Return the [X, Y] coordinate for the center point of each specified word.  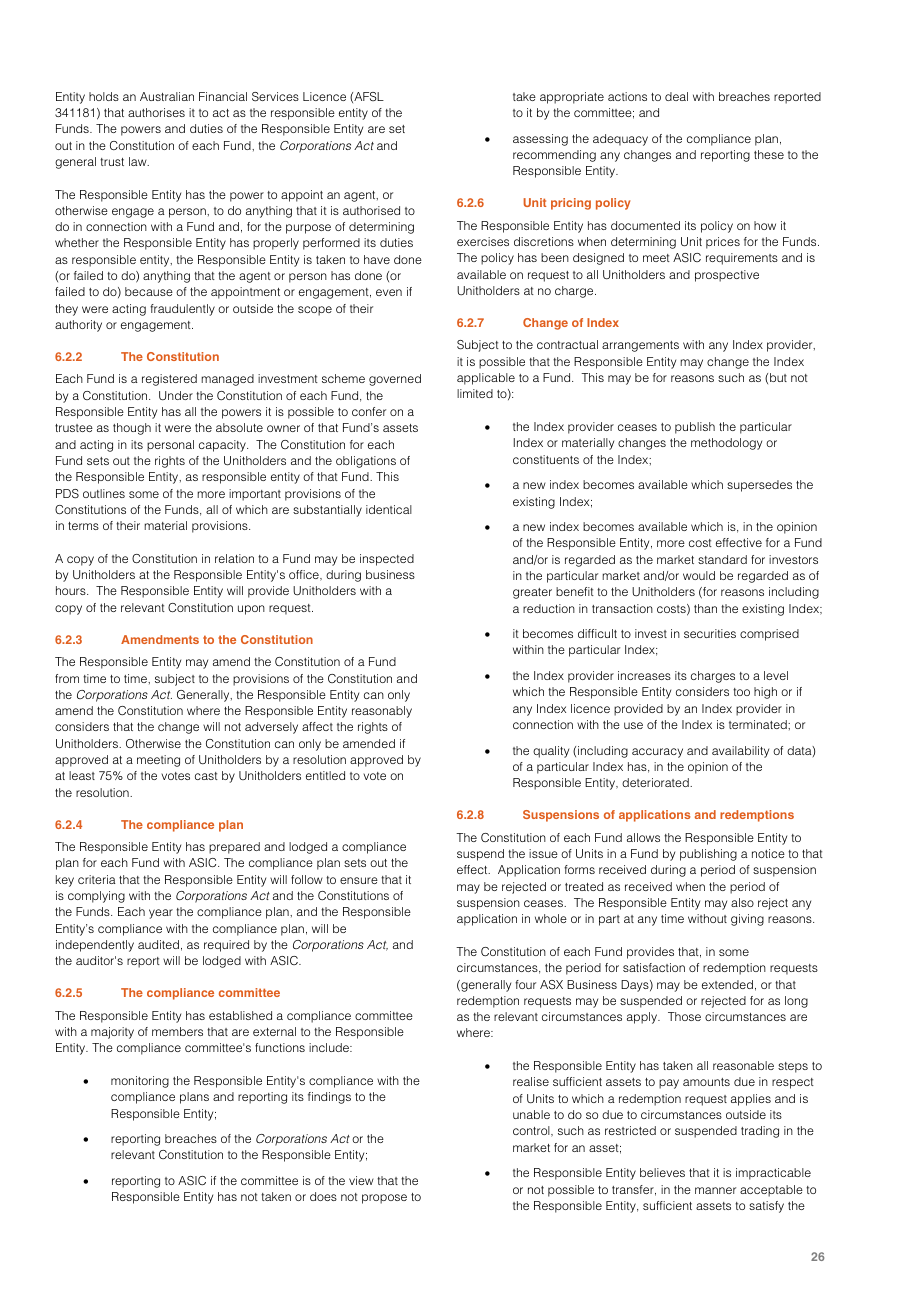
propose [384, 1199]
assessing [540, 140]
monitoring [140, 1082]
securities [710, 633]
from [67, 678]
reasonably [382, 712]
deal [676, 96]
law [139, 161]
